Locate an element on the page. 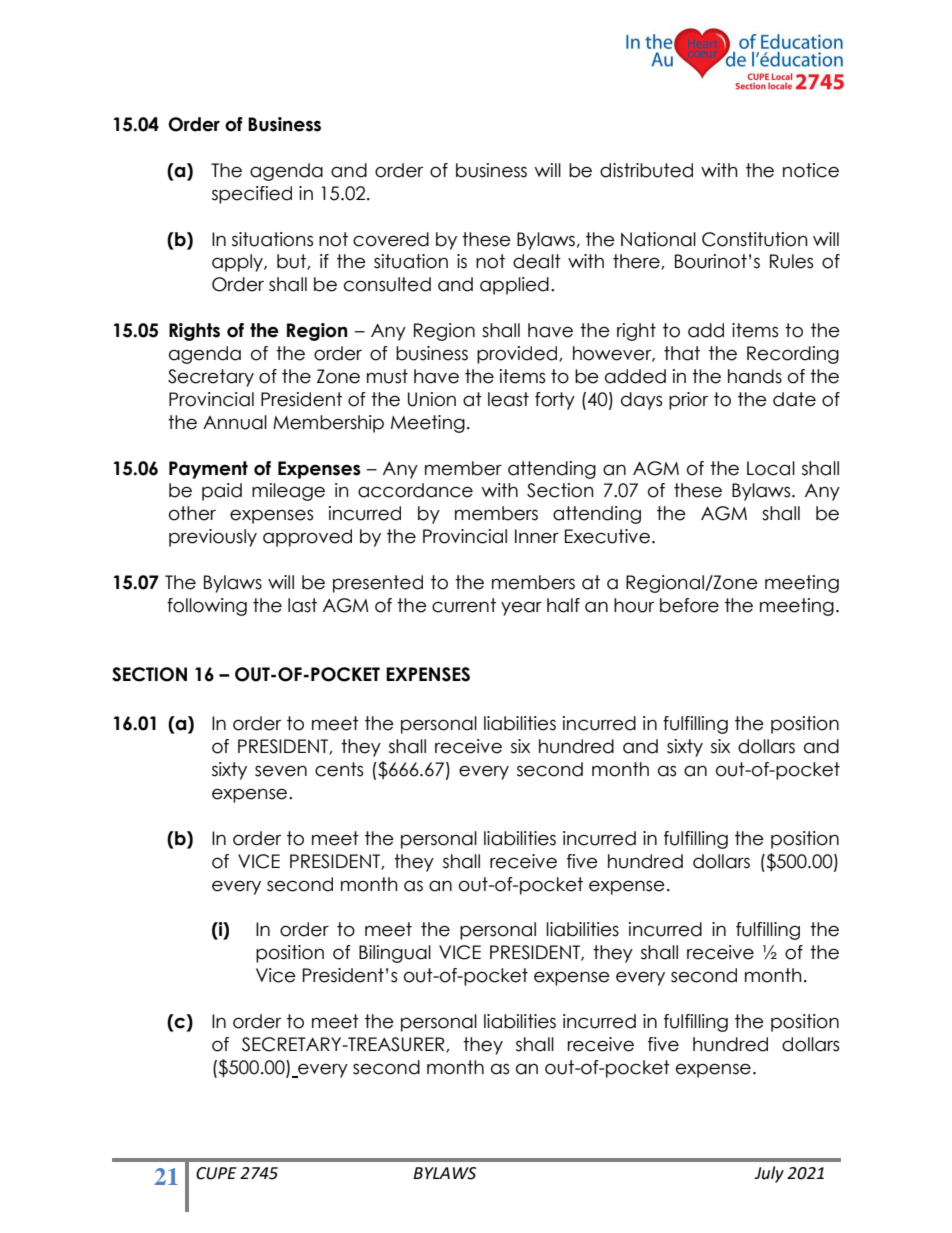 The width and height of the document is (952, 1233). Bilingual is located at coordinates (395, 954).
